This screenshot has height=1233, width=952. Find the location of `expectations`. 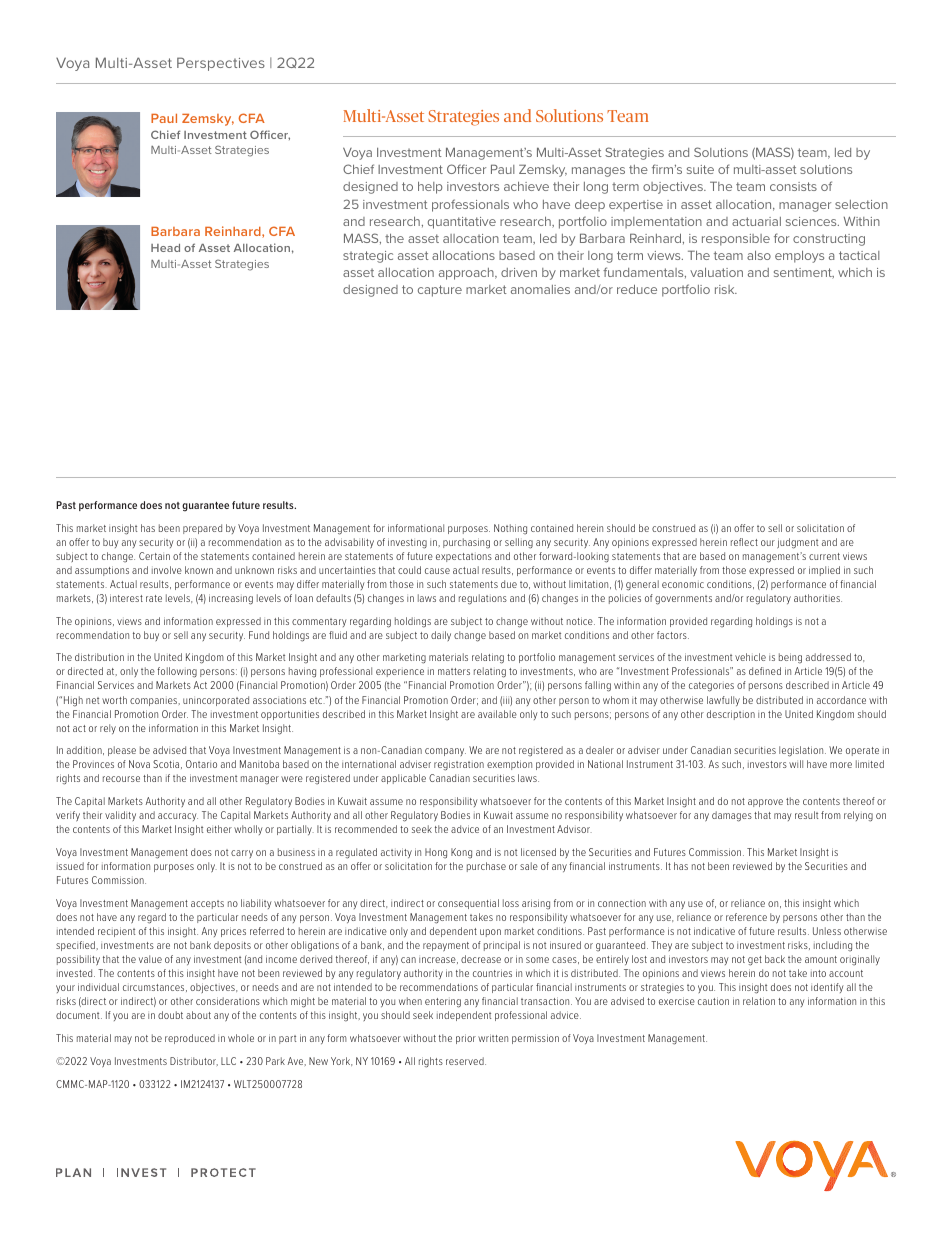

expectations is located at coordinates (464, 557).
